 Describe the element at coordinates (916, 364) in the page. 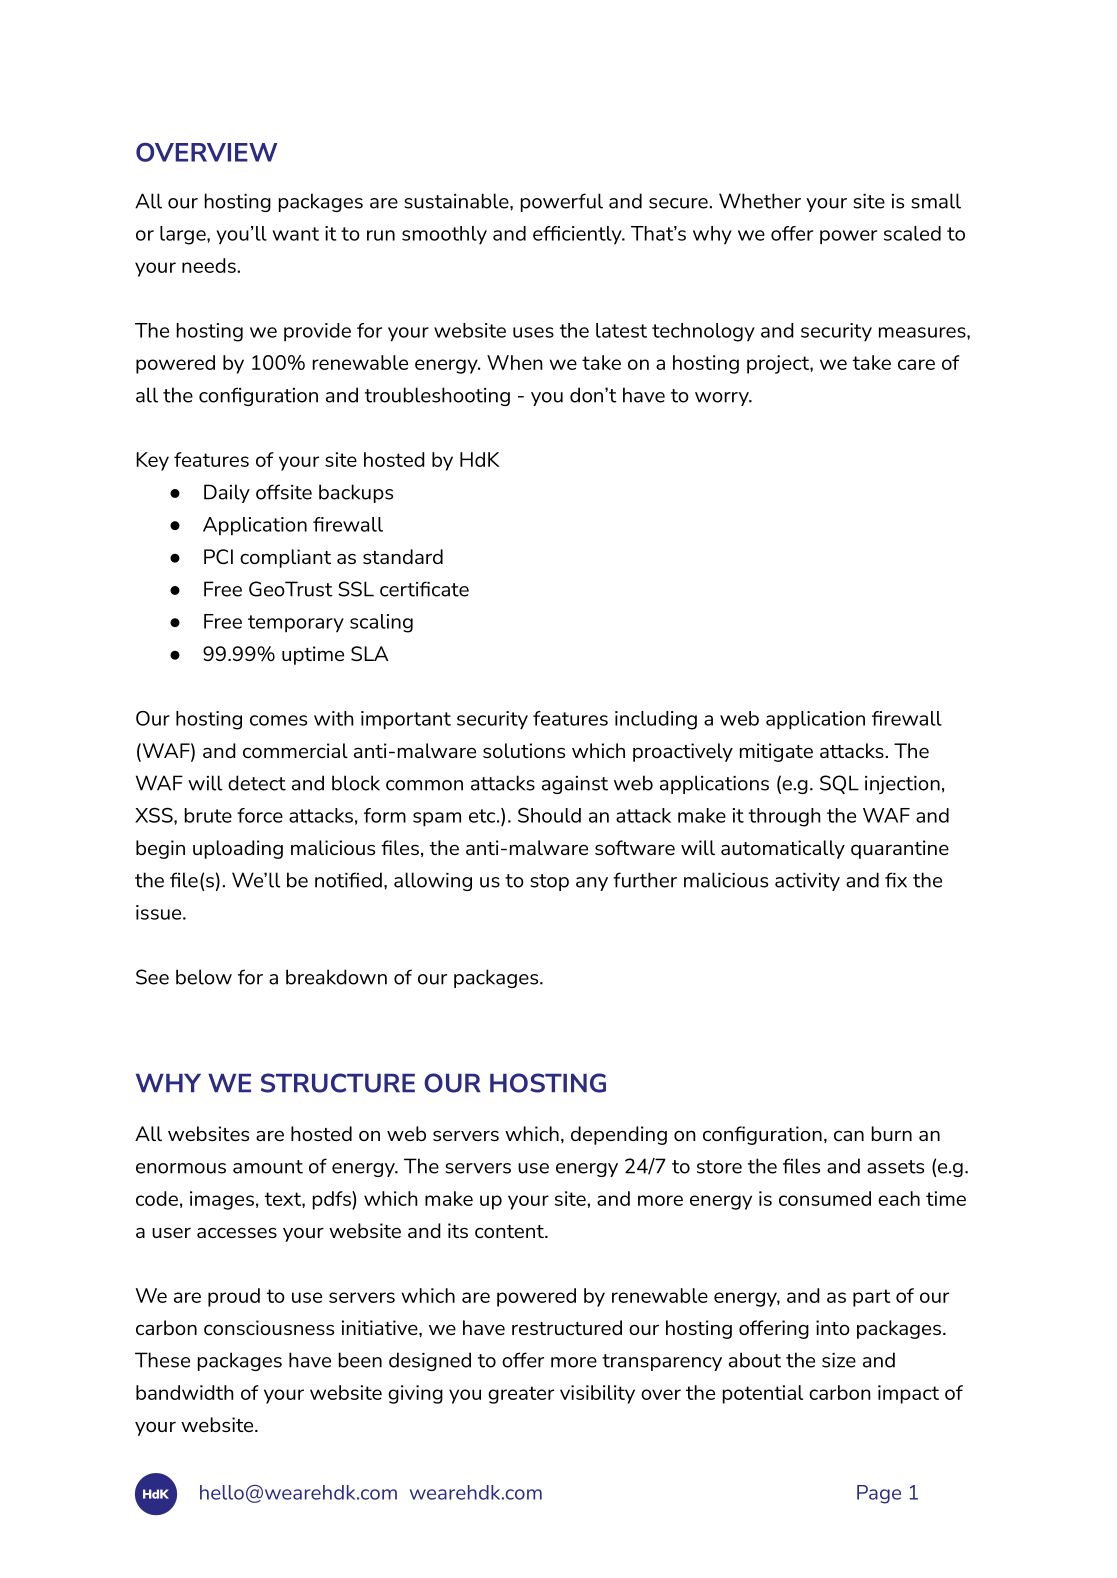

I see `care` at that location.
